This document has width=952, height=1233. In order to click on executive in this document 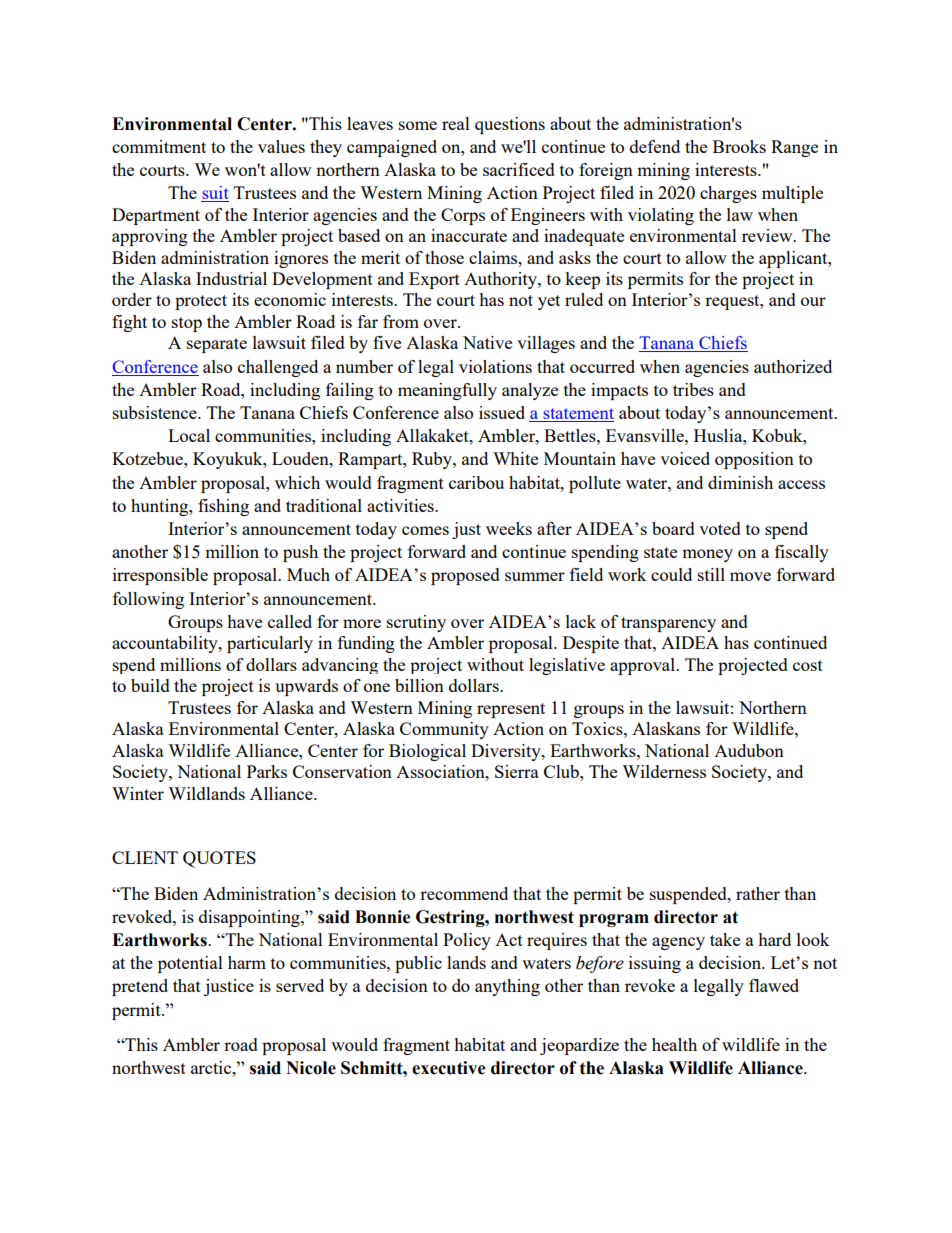, I will do `click(449, 1068)`.
